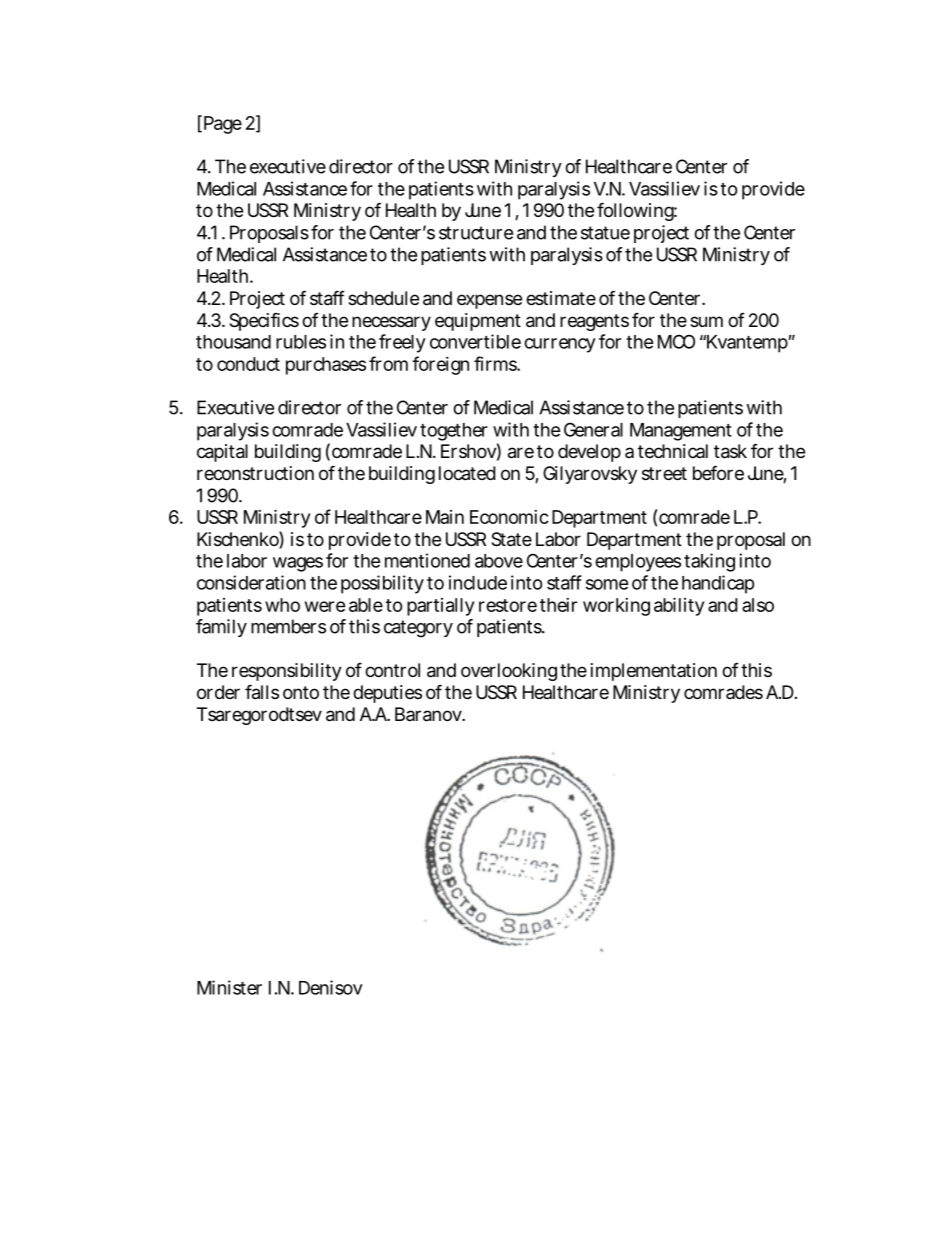 The width and height of the image is (952, 1233). Describe the element at coordinates (229, 987) in the image. I see `Minister` at that location.
